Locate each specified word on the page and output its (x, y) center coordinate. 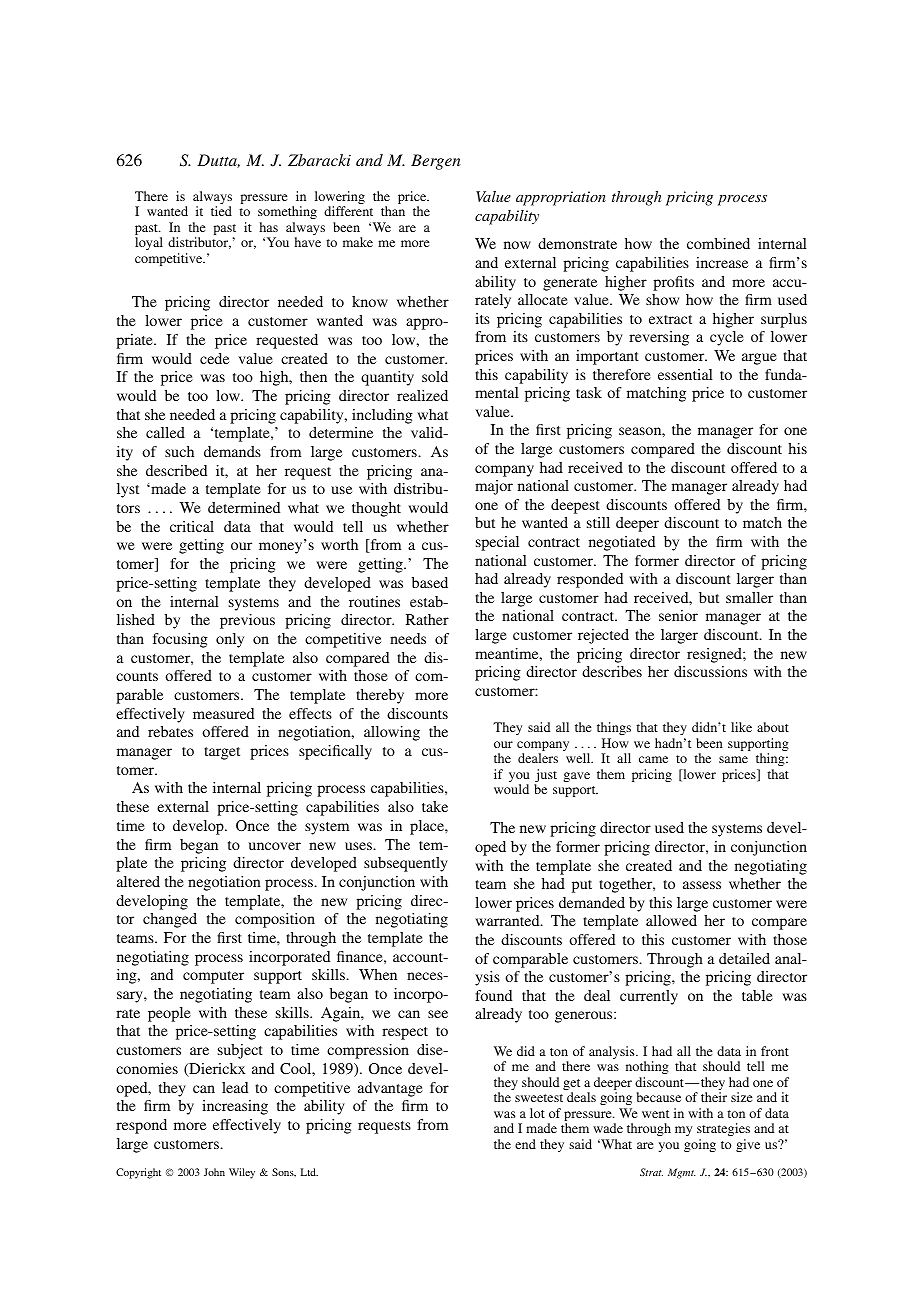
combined (718, 243)
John (214, 1172)
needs (408, 638)
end (525, 1144)
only (230, 640)
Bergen (436, 162)
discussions (710, 671)
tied (221, 211)
